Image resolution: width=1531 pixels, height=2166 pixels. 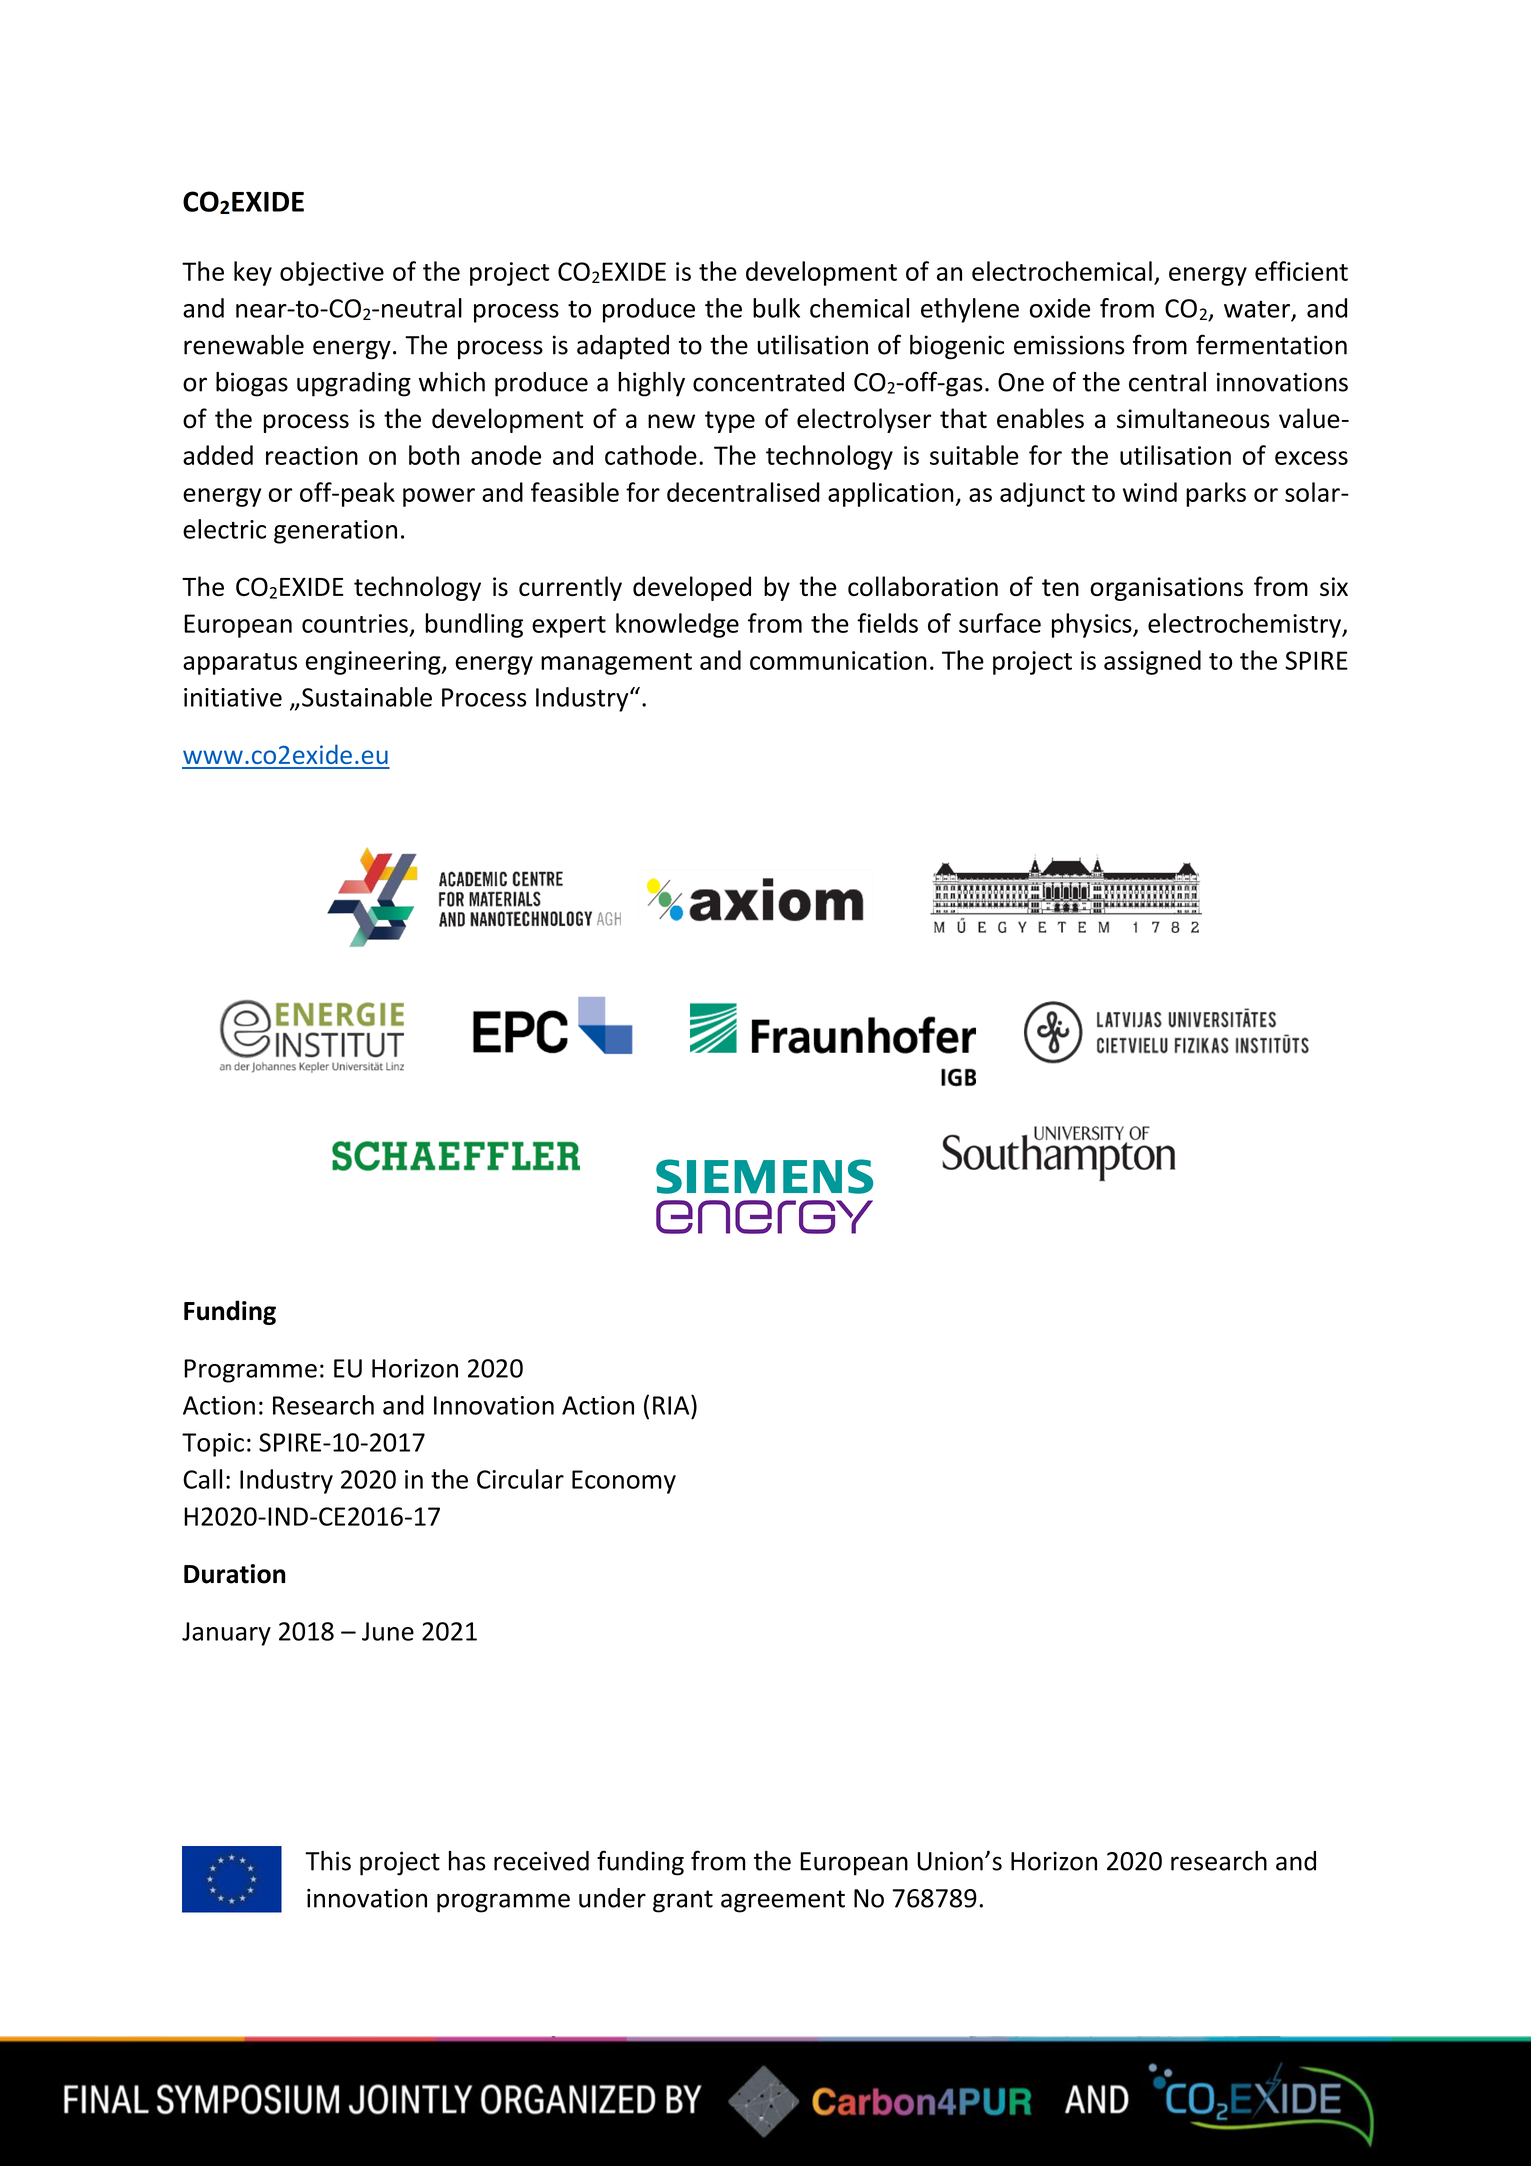 What do you see at coordinates (332, 273) in the screenshot?
I see `objective` at bounding box center [332, 273].
